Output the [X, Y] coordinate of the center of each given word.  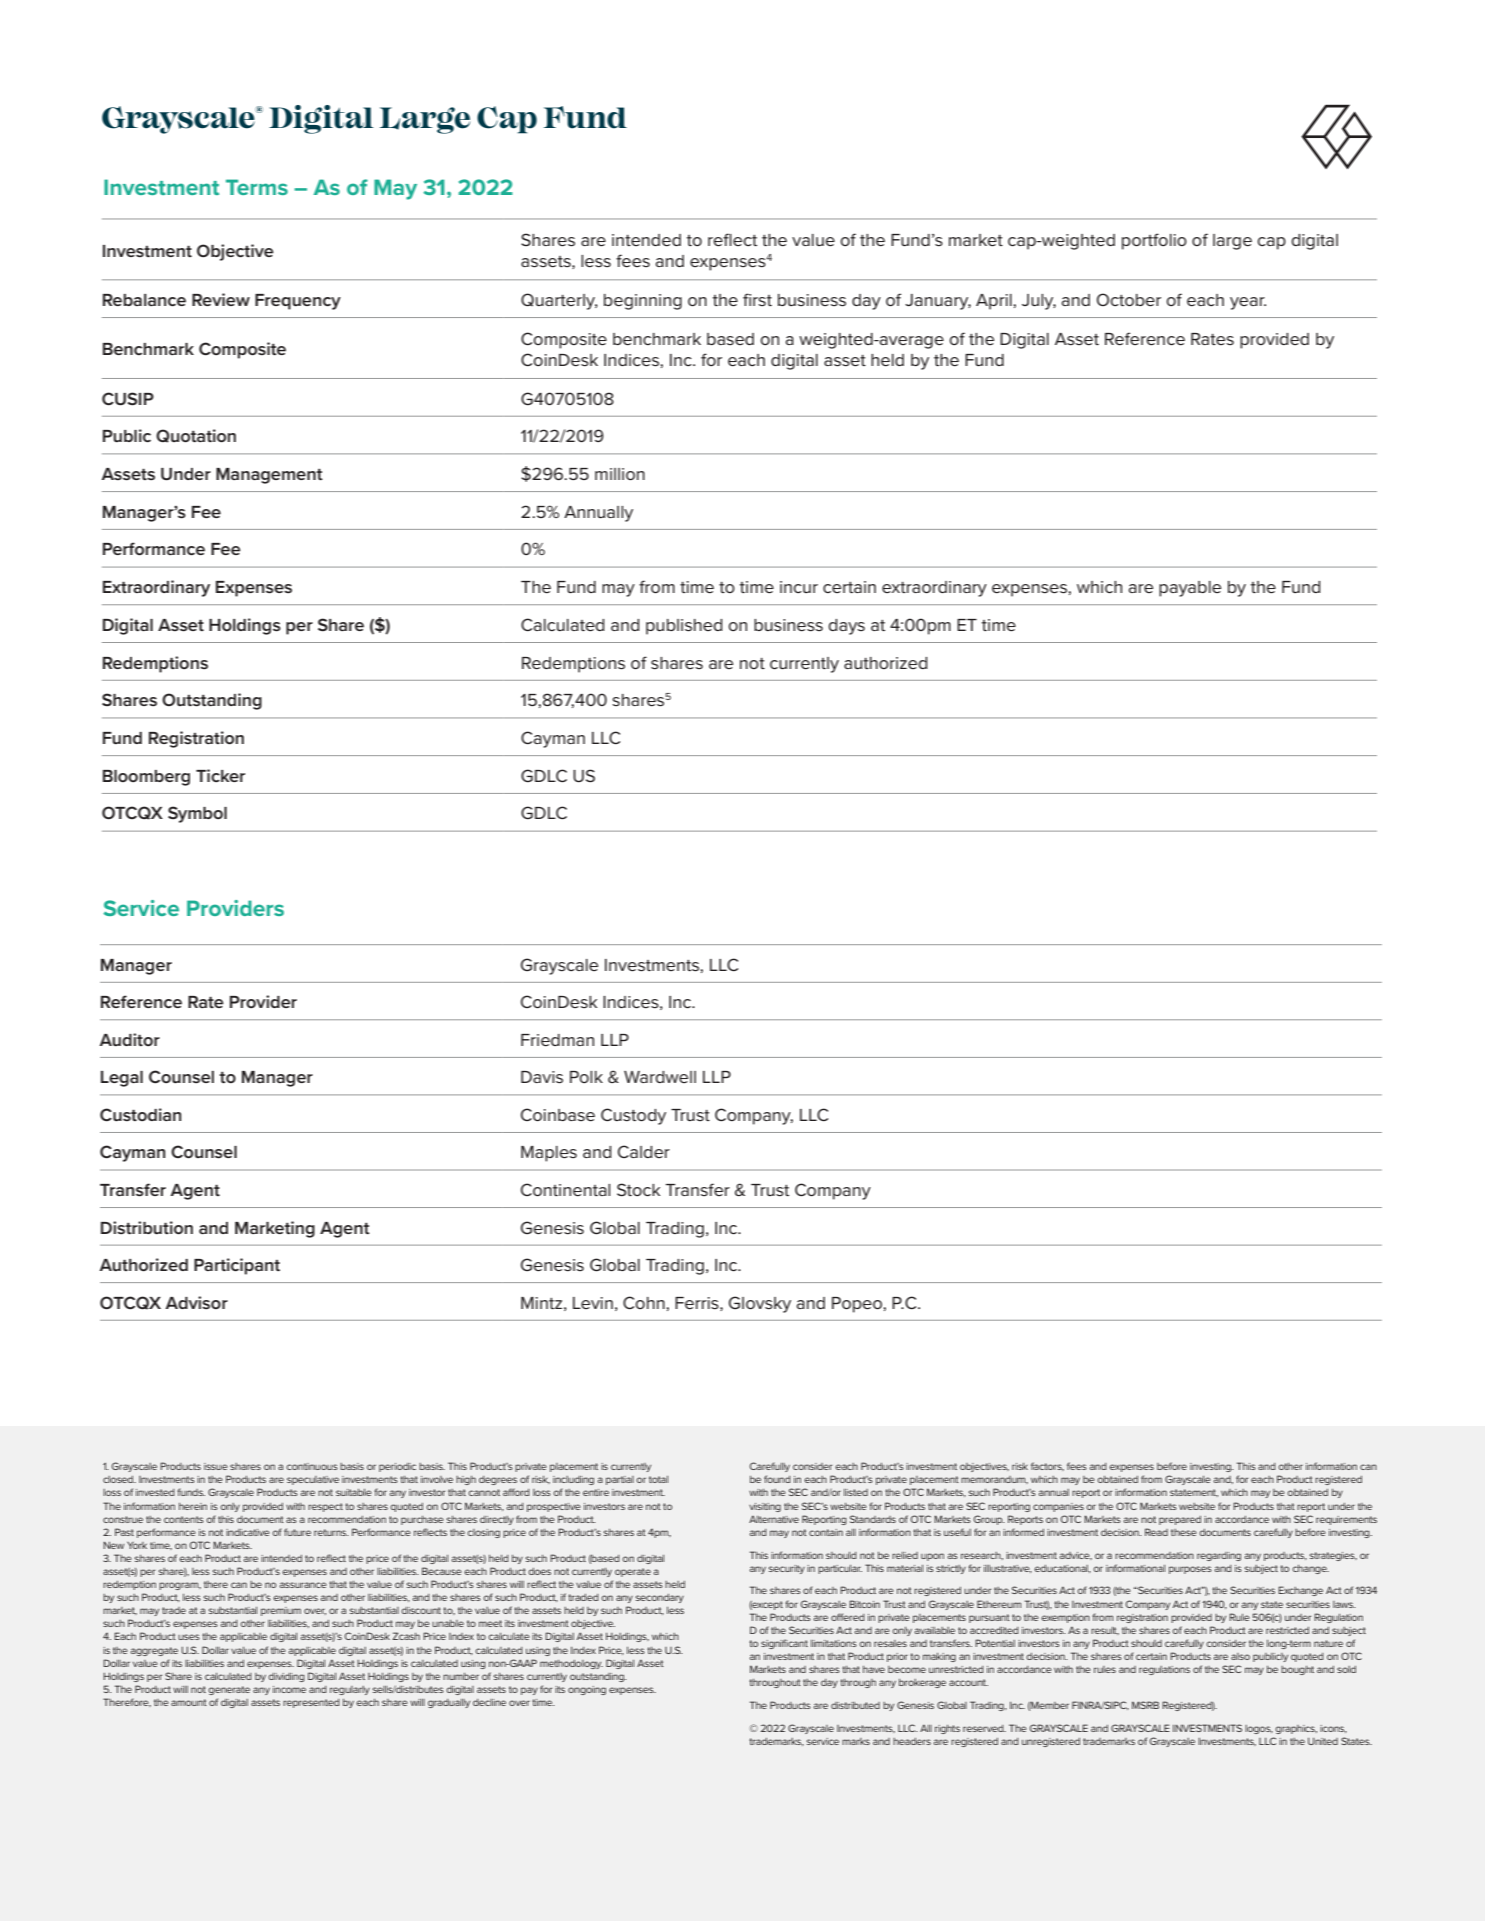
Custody [633, 1116]
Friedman [557, 1040]
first [757, 299]
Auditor [129, 1039]
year [1248, 303]
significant [784, 1644]
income [289, 1689]
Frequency [298, 302]
